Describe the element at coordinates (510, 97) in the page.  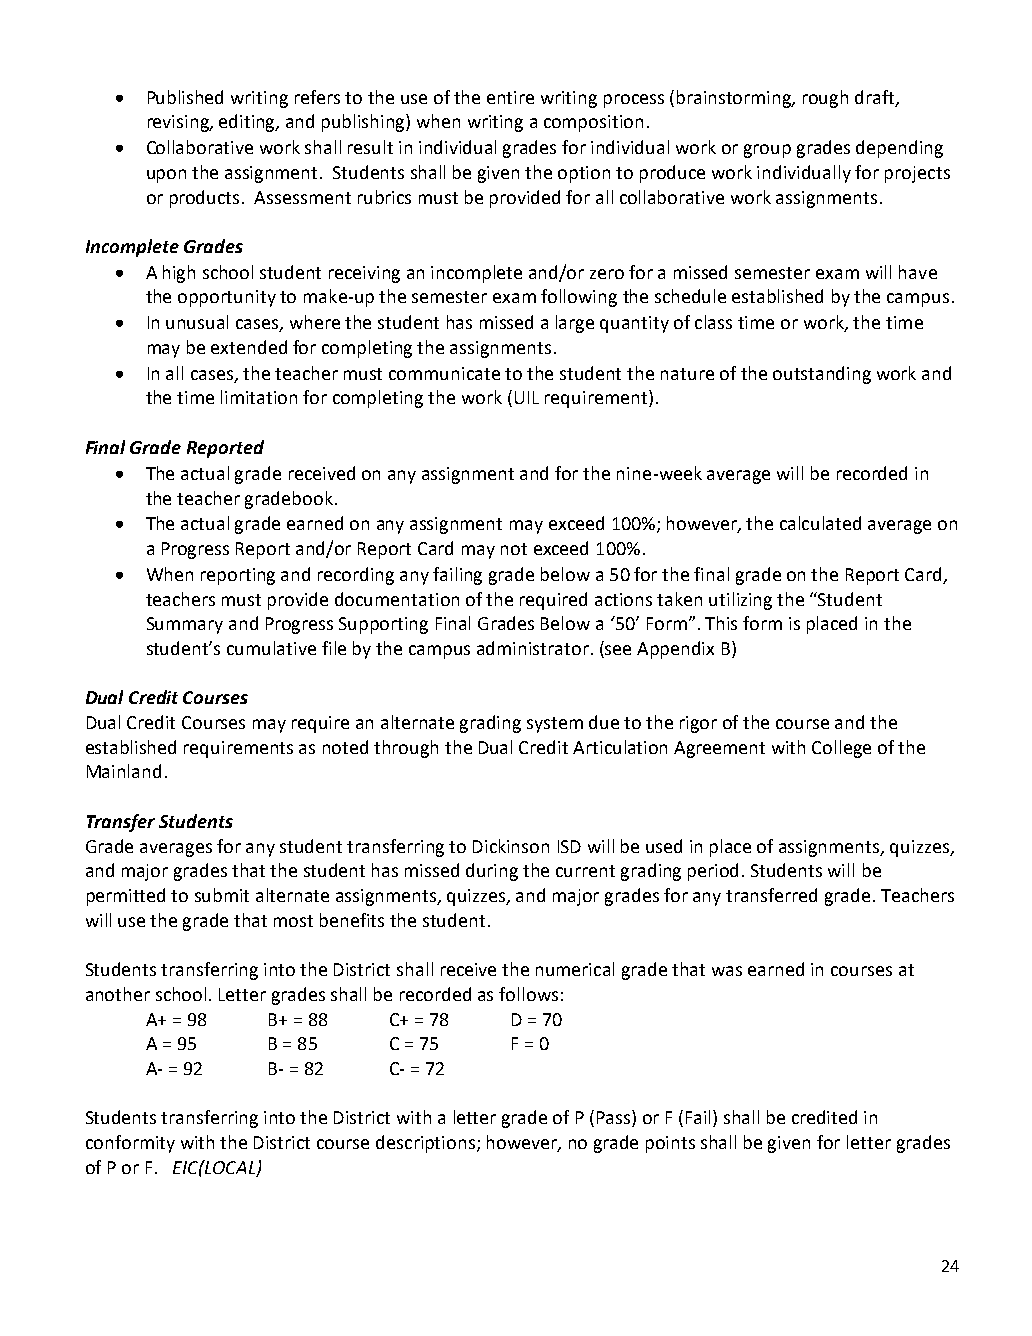
I see `entire` at that location.
